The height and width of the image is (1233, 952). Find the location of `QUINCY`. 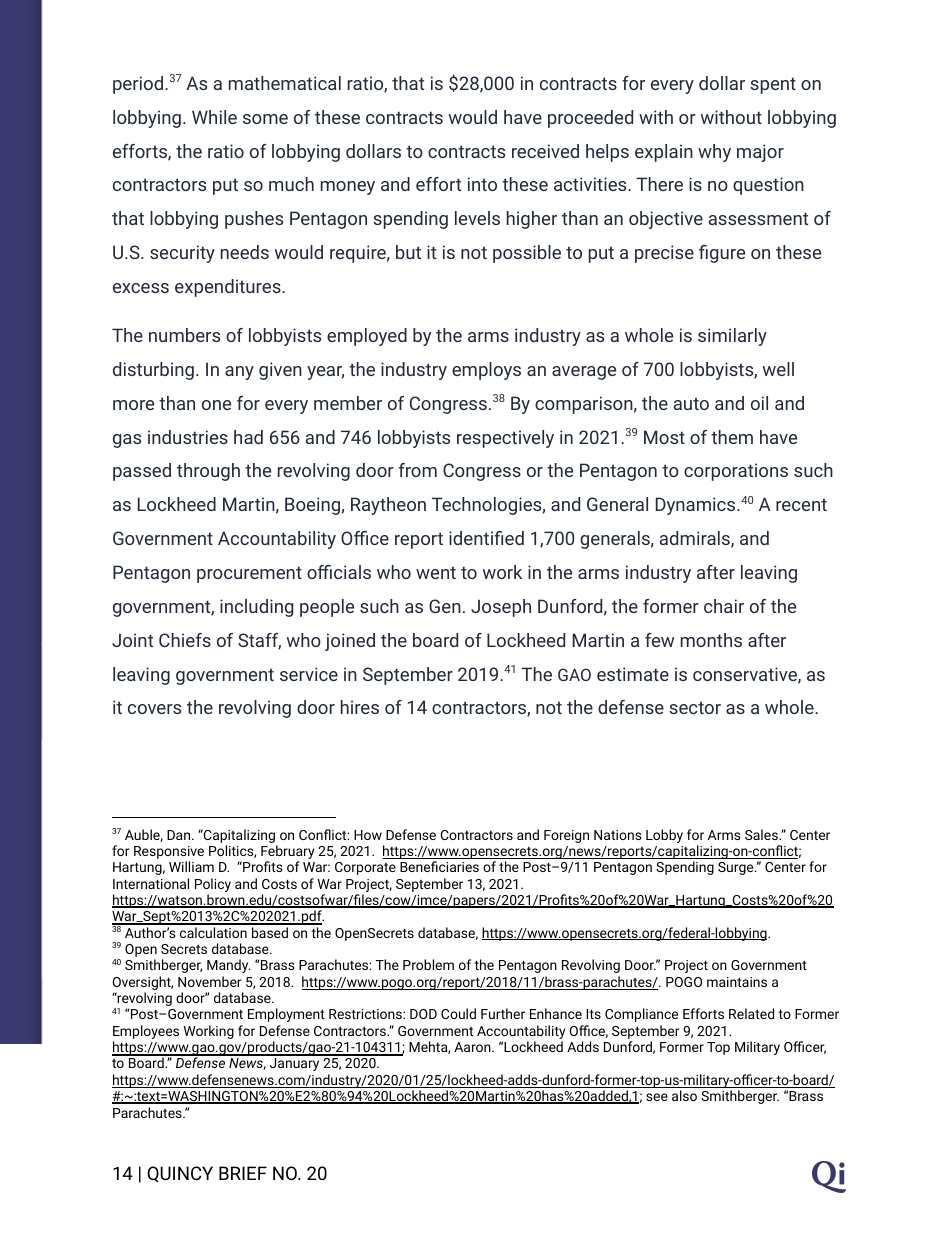

QUINCY is located at coordinates (180, 1174).
